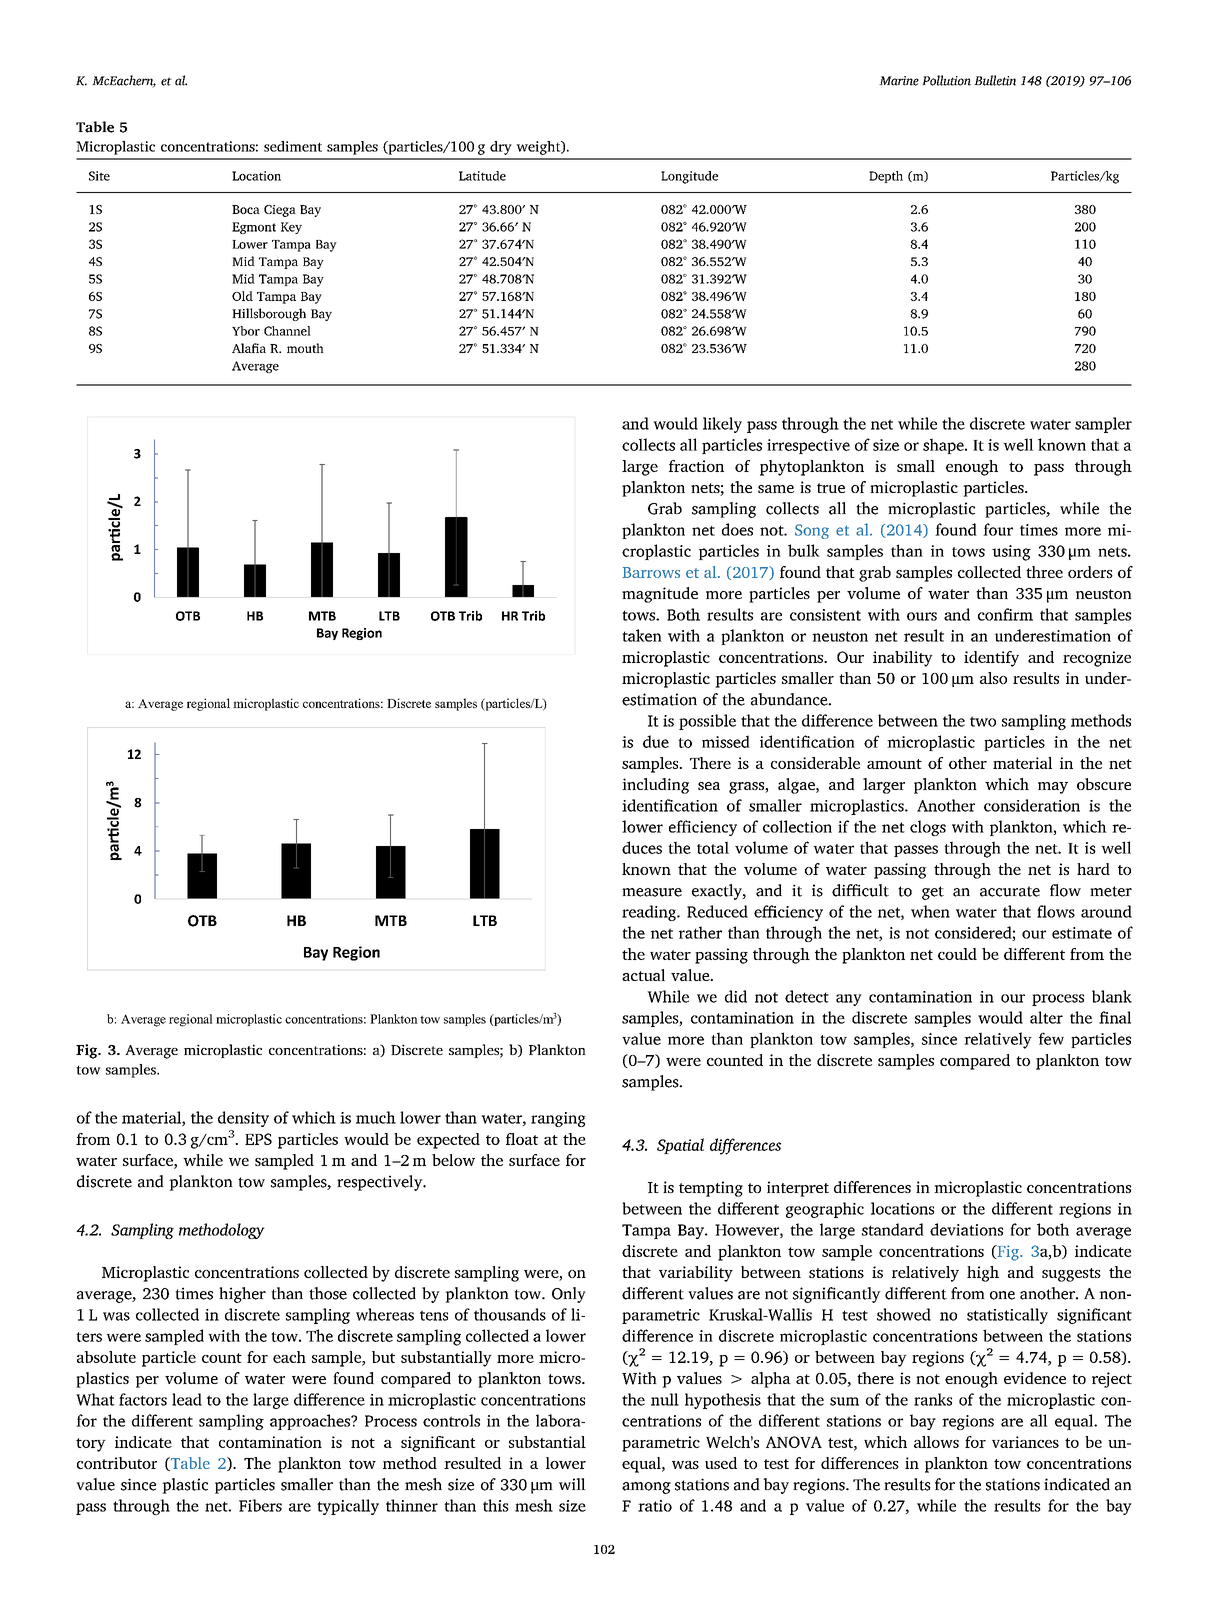 The width and height of the screenshot is (1208, 1610). What do you see at coordinates (572, 1484) in the screenshot?
I see `will` at bounding box center [572, 1484].
